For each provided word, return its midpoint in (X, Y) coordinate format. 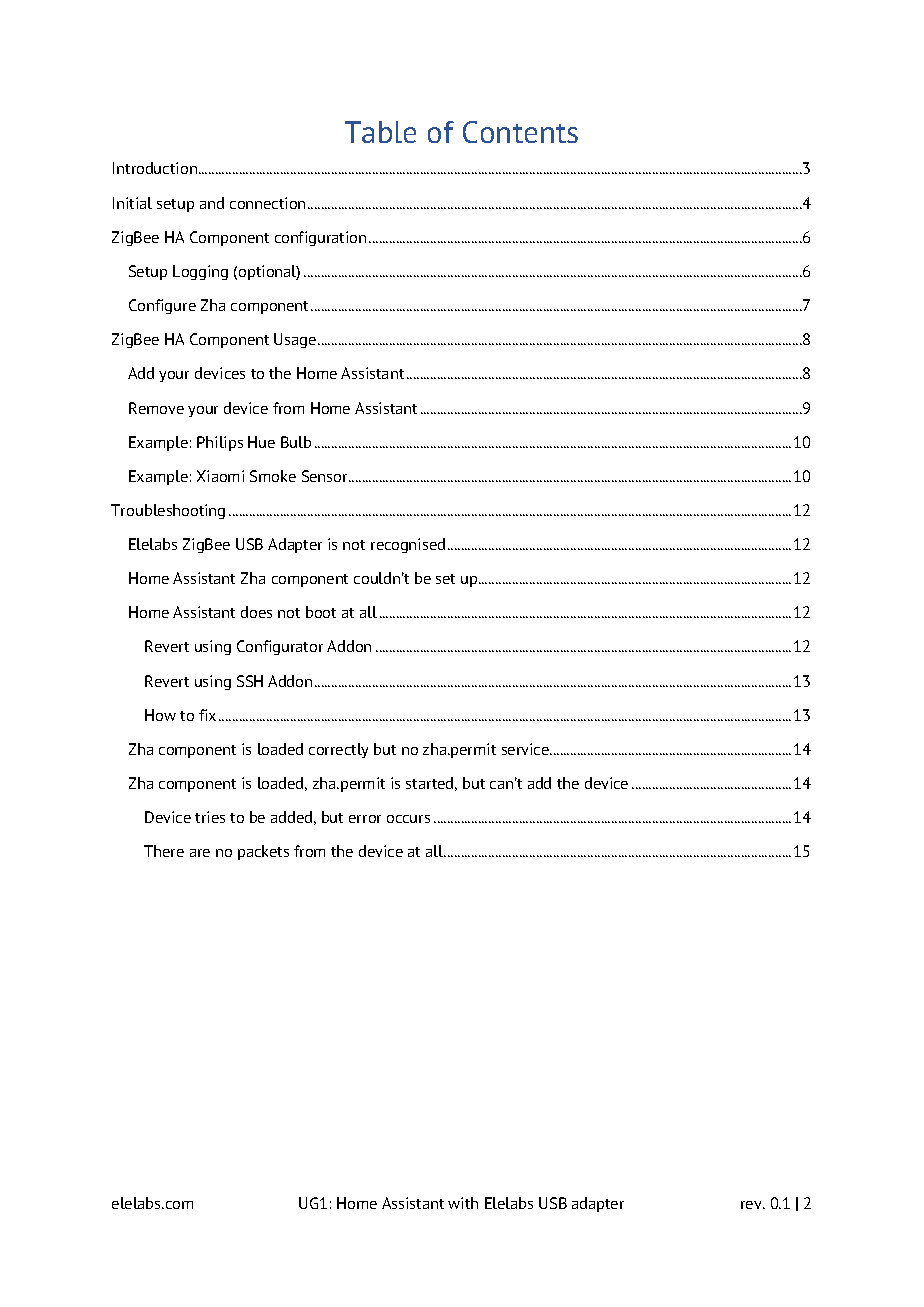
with (463, 1203)
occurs (408, 819)
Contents (520, 132)
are (200, 853)
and (212, 203)
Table (380, 132)
